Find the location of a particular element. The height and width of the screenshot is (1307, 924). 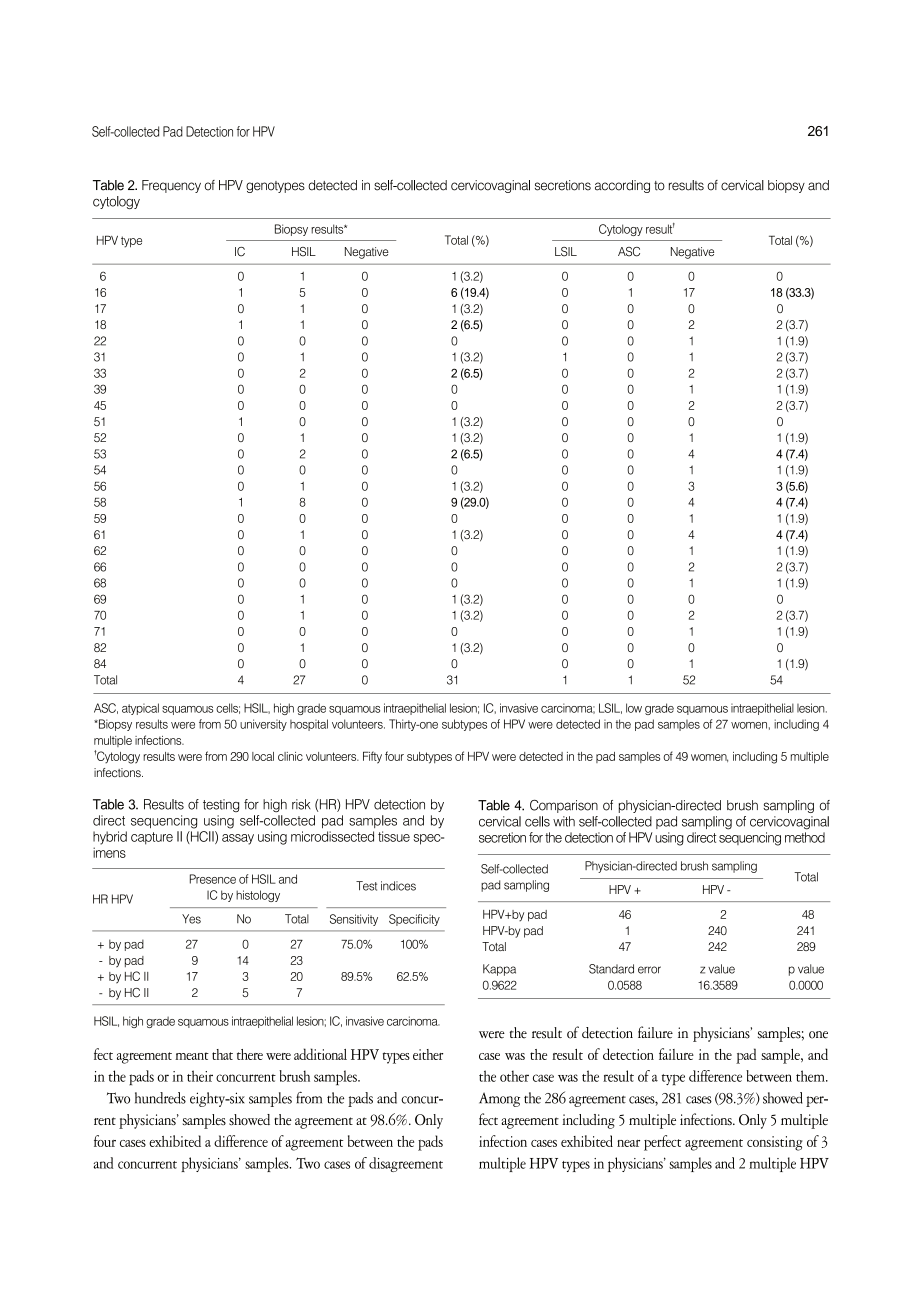

low is located at coordinates (634, 708).
